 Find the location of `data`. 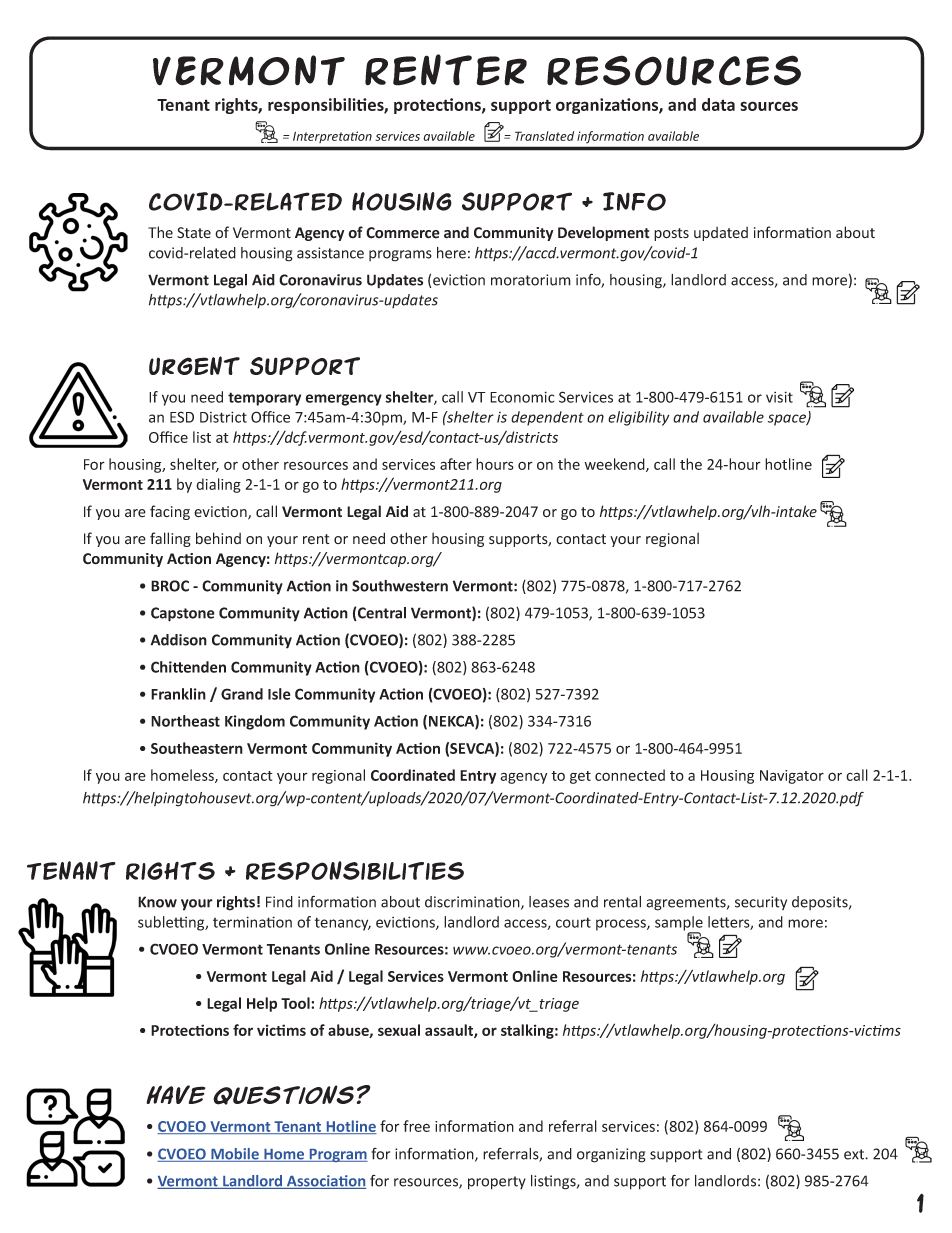

data is located at coordinates (718, 104).
